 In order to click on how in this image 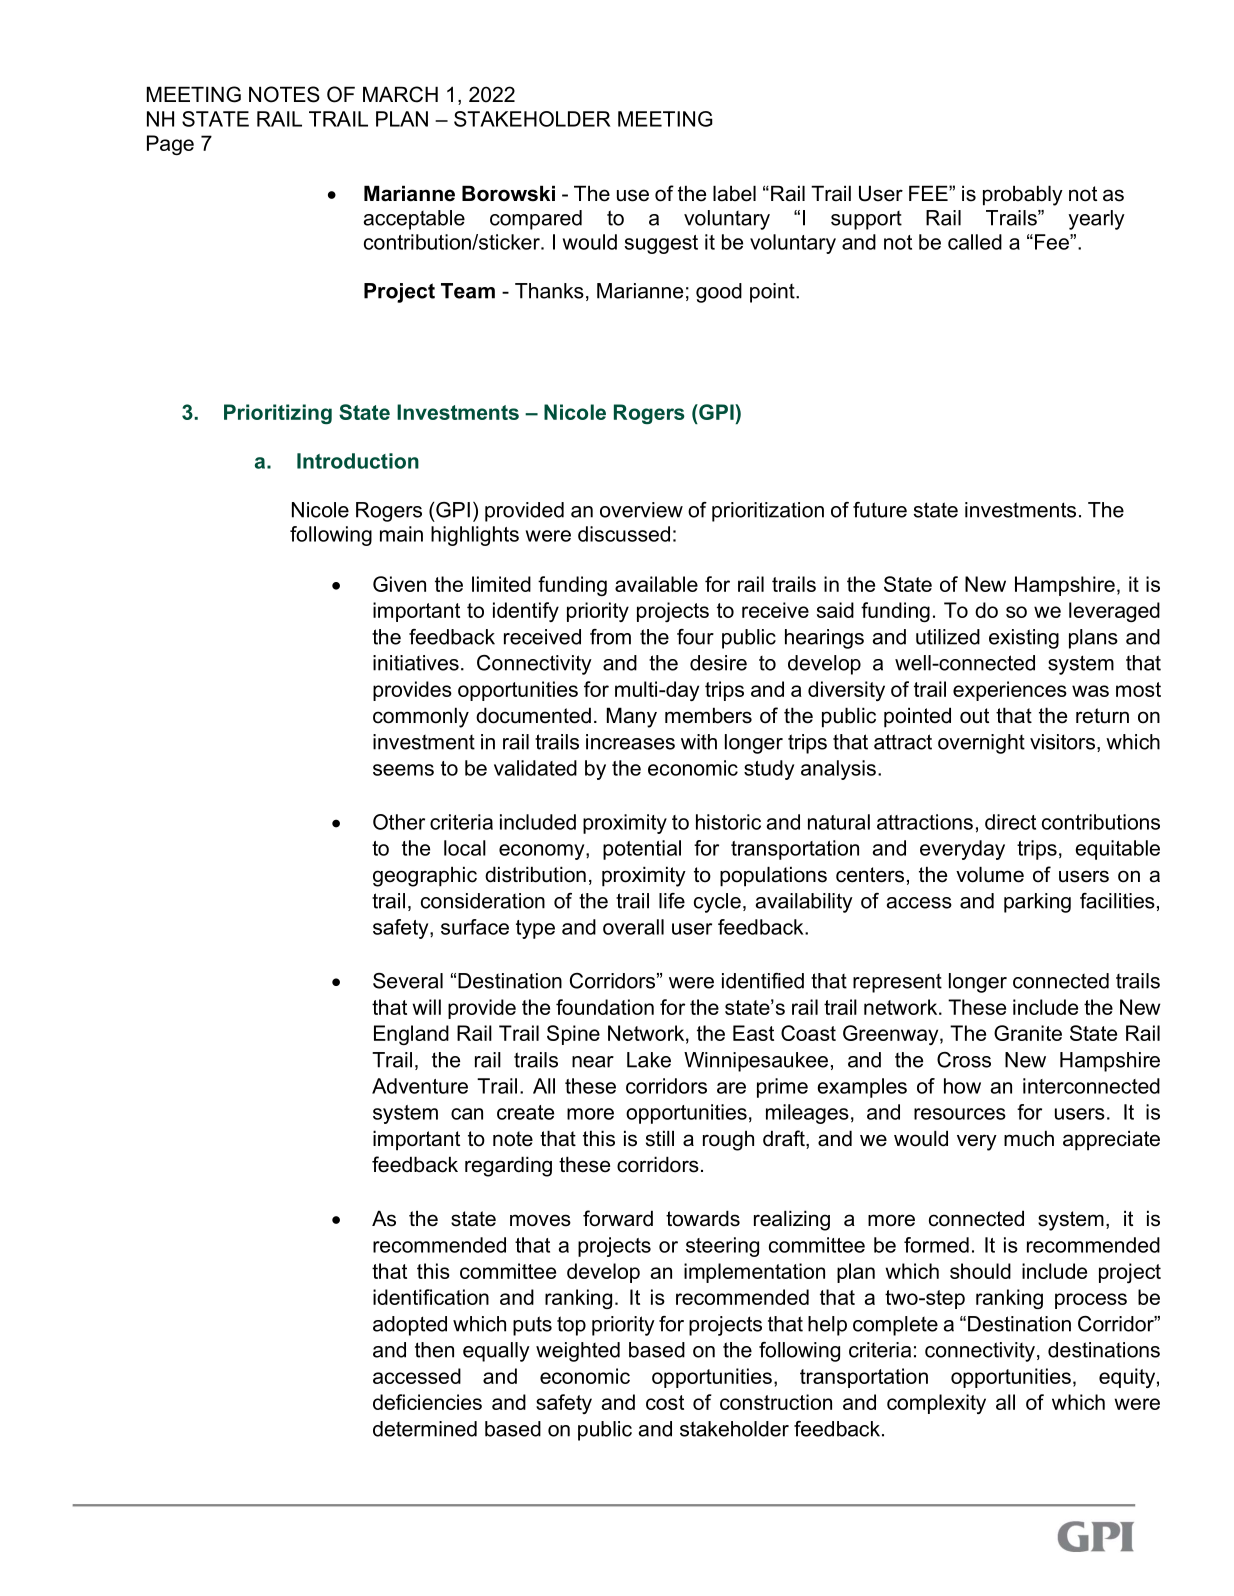, I will do `click(962, 1086)`.
